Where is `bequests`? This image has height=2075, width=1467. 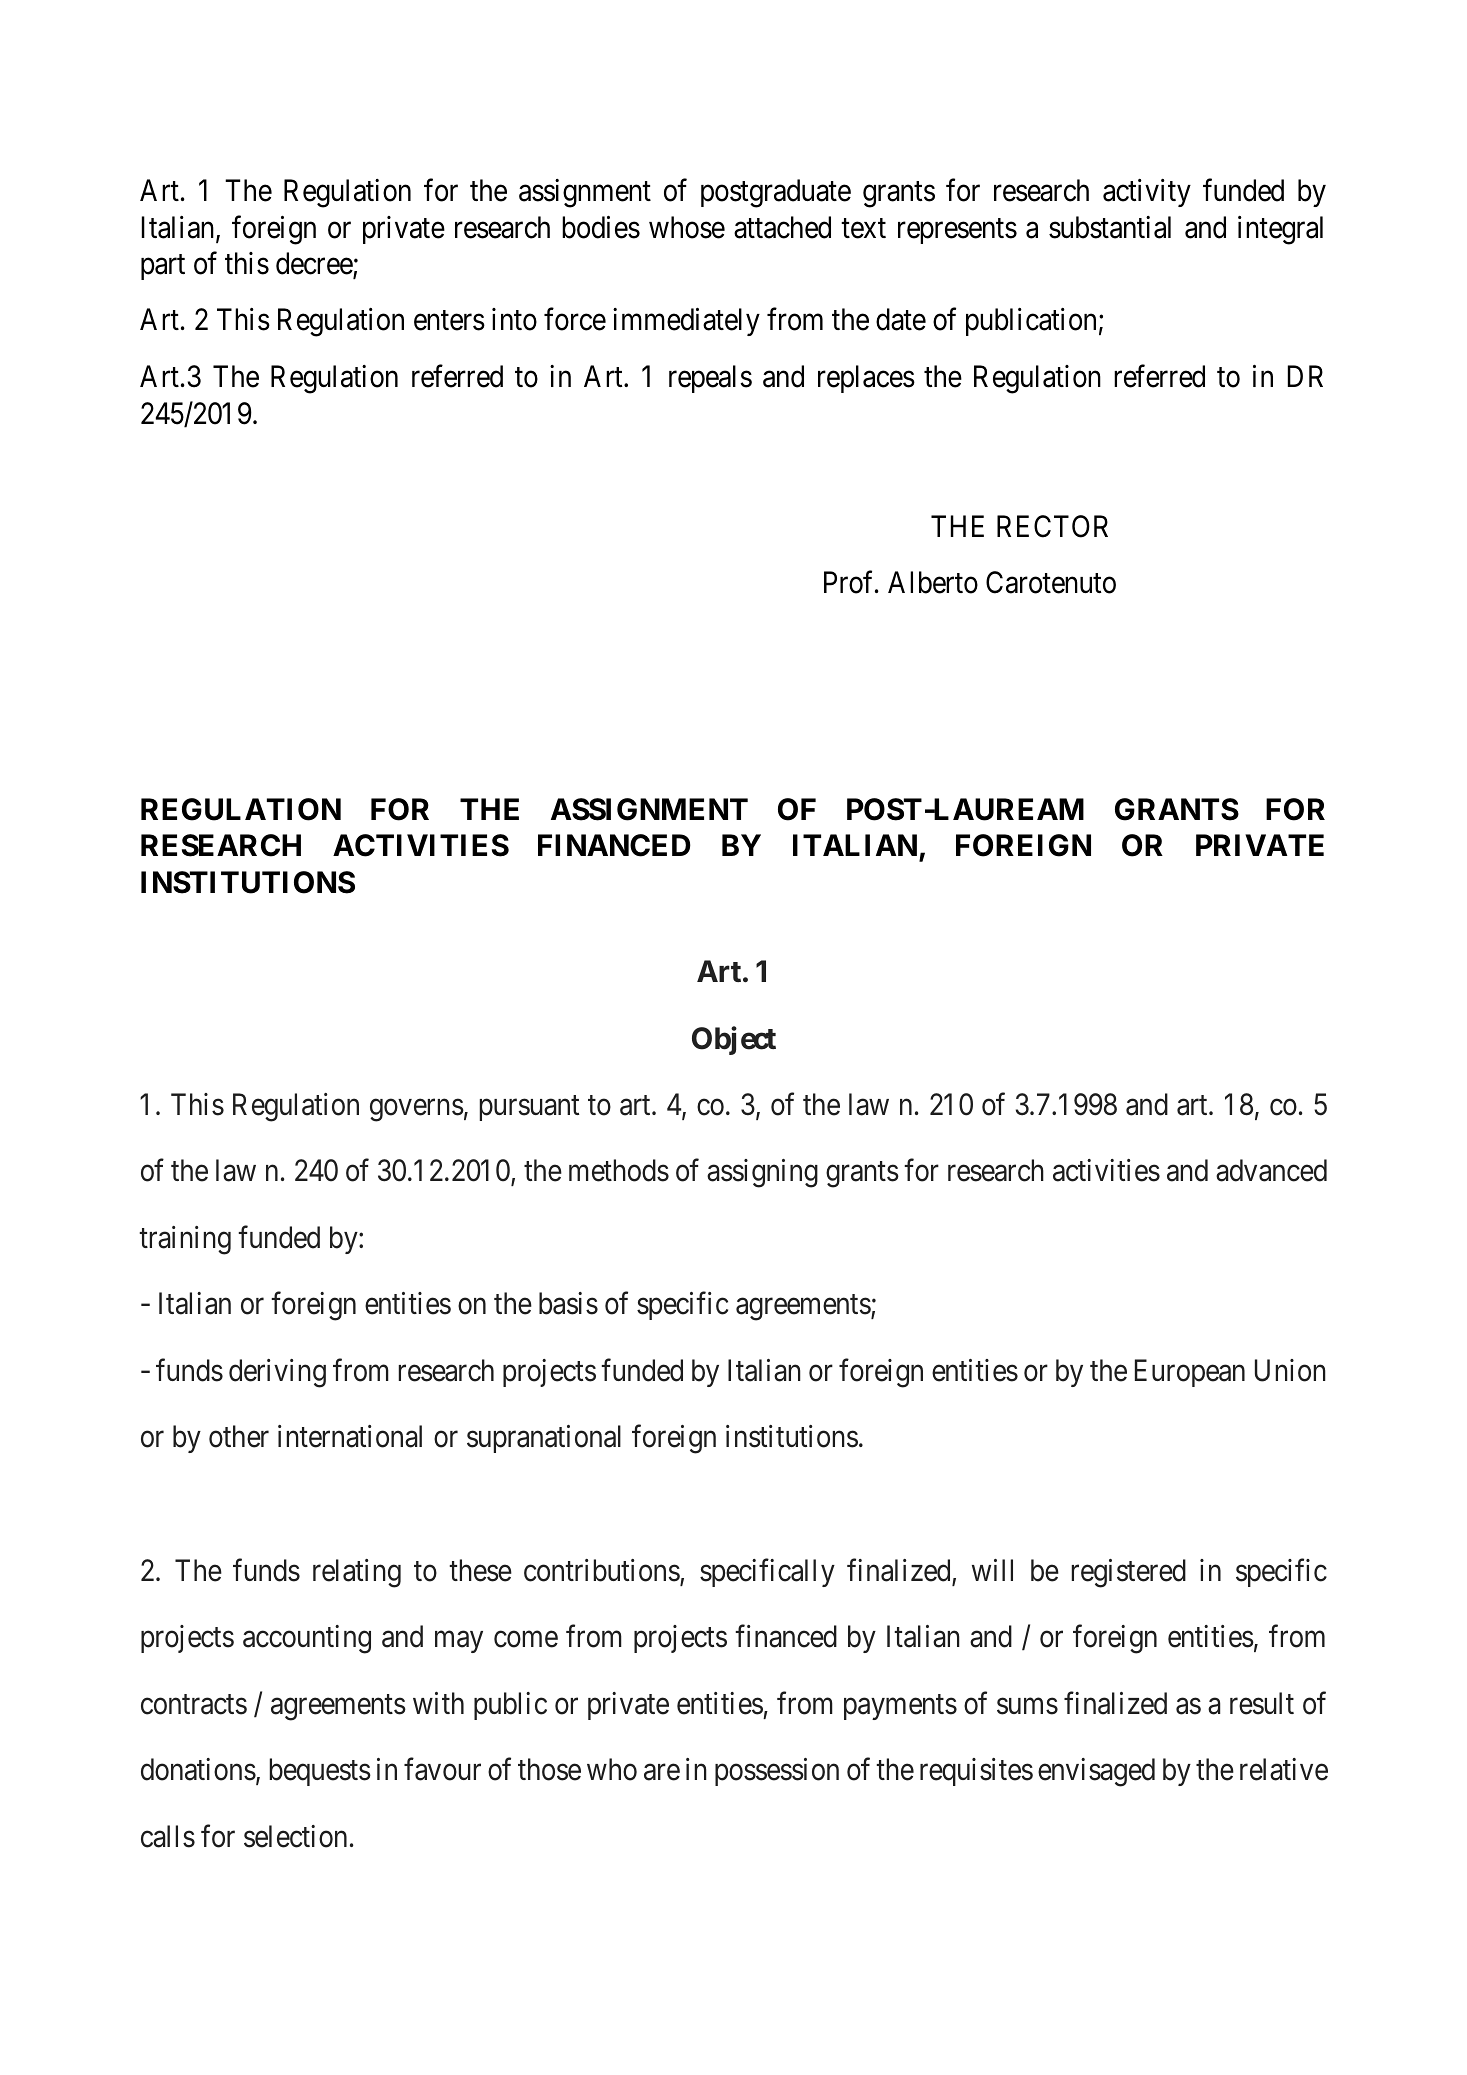 bequests is located at coordinates (320, 1772).
